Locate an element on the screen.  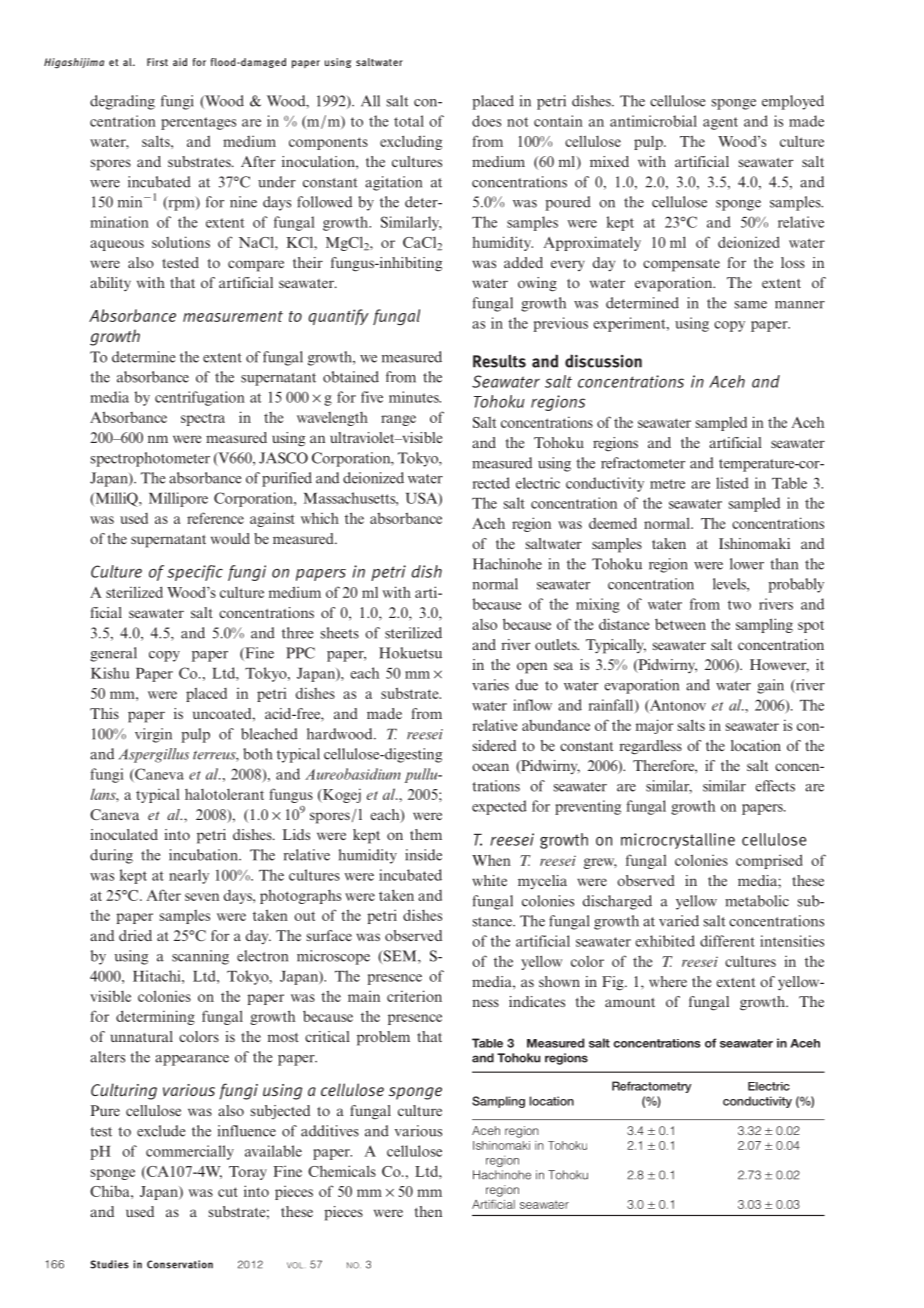
However is located at coordinates (779, 665).
